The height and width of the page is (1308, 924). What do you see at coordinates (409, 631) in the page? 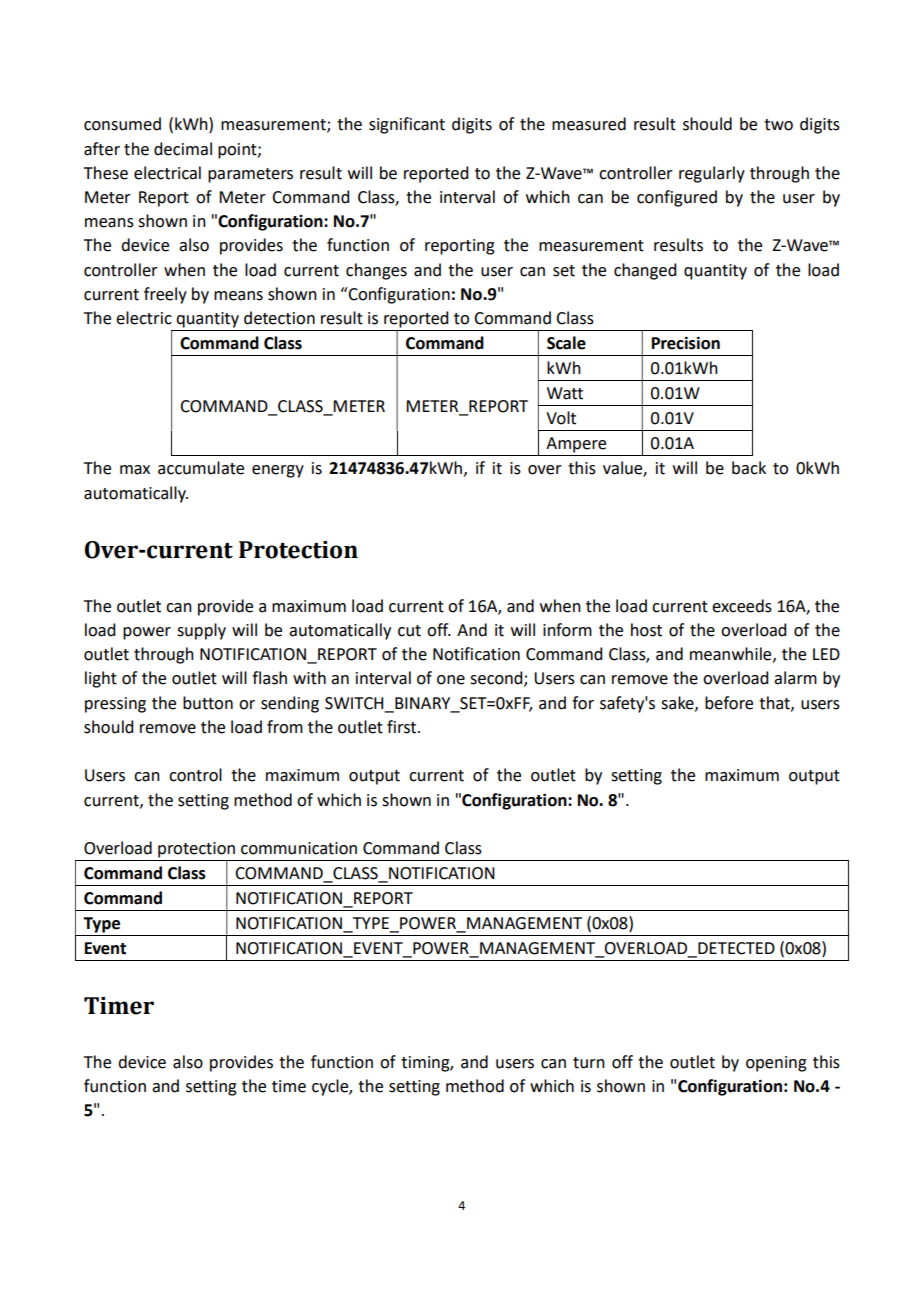
I see `cut` at bounding box center [409, 631].
